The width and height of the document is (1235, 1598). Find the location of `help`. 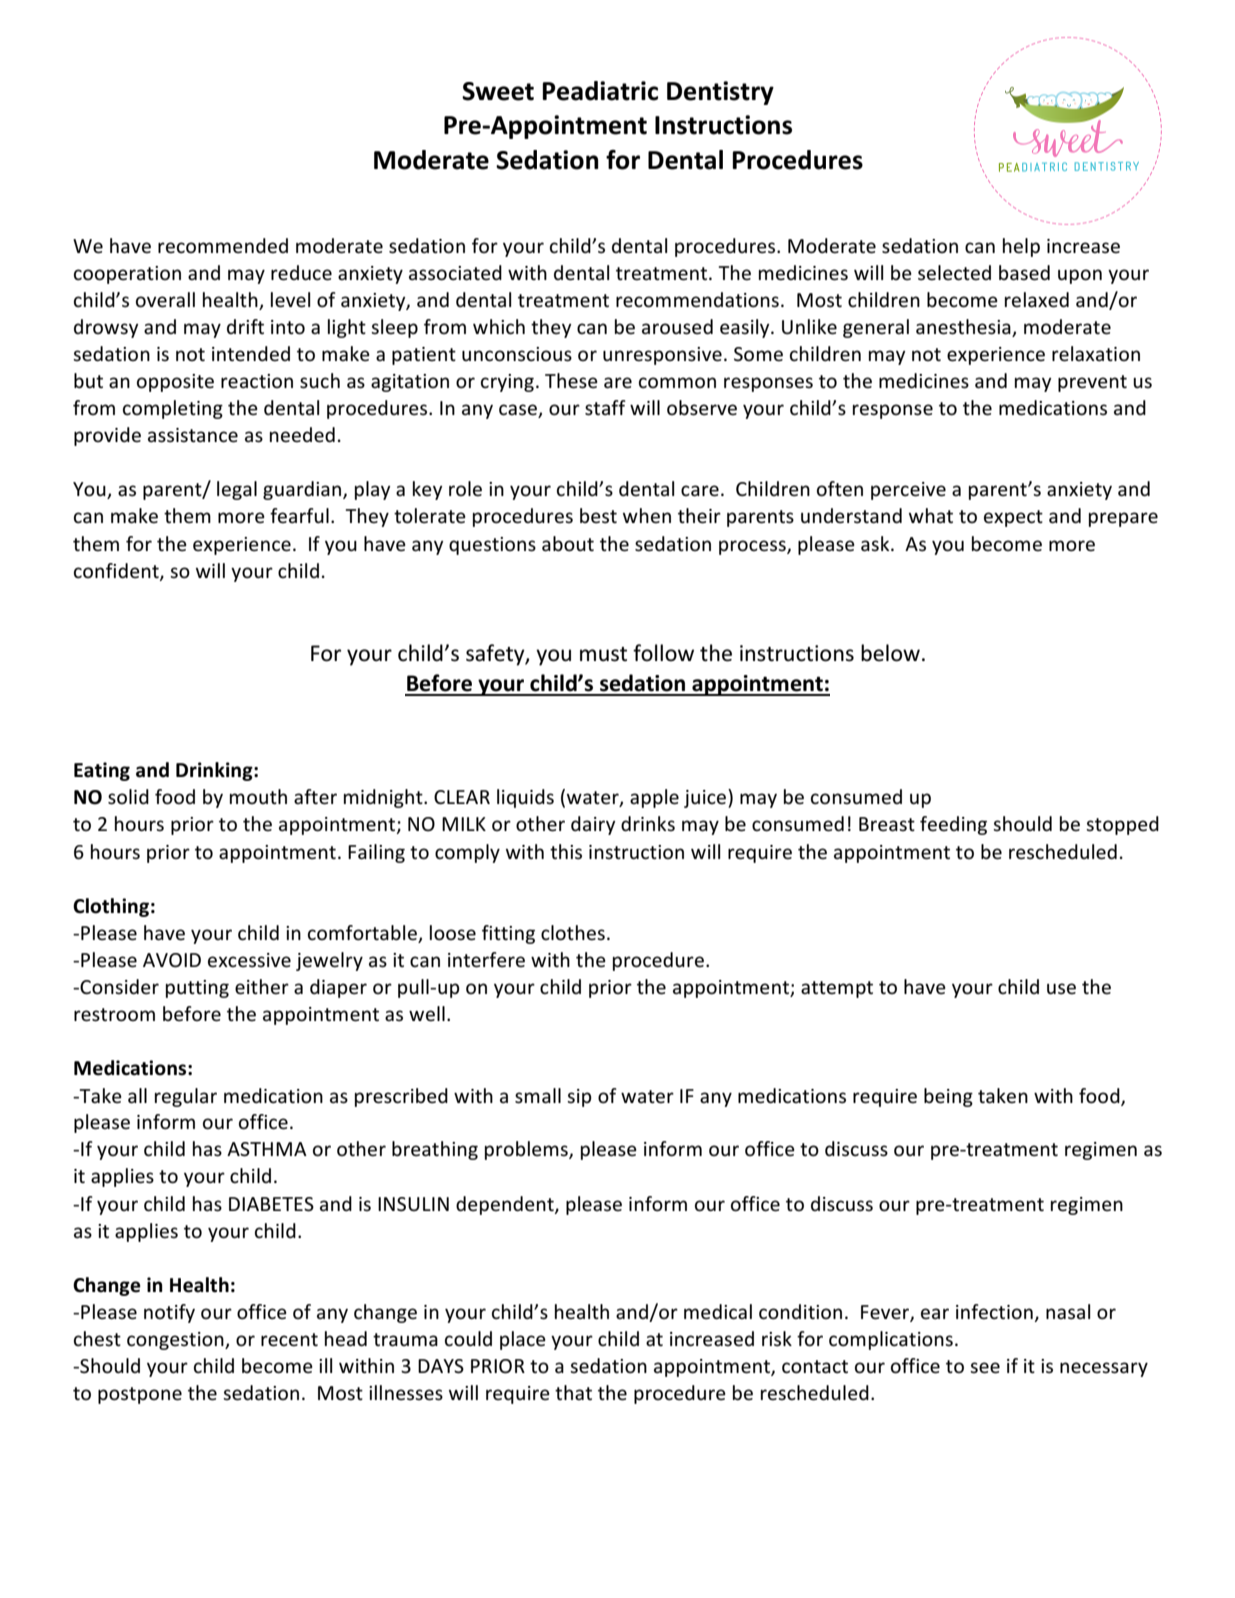

help is located at coordinates (1021, 247).
